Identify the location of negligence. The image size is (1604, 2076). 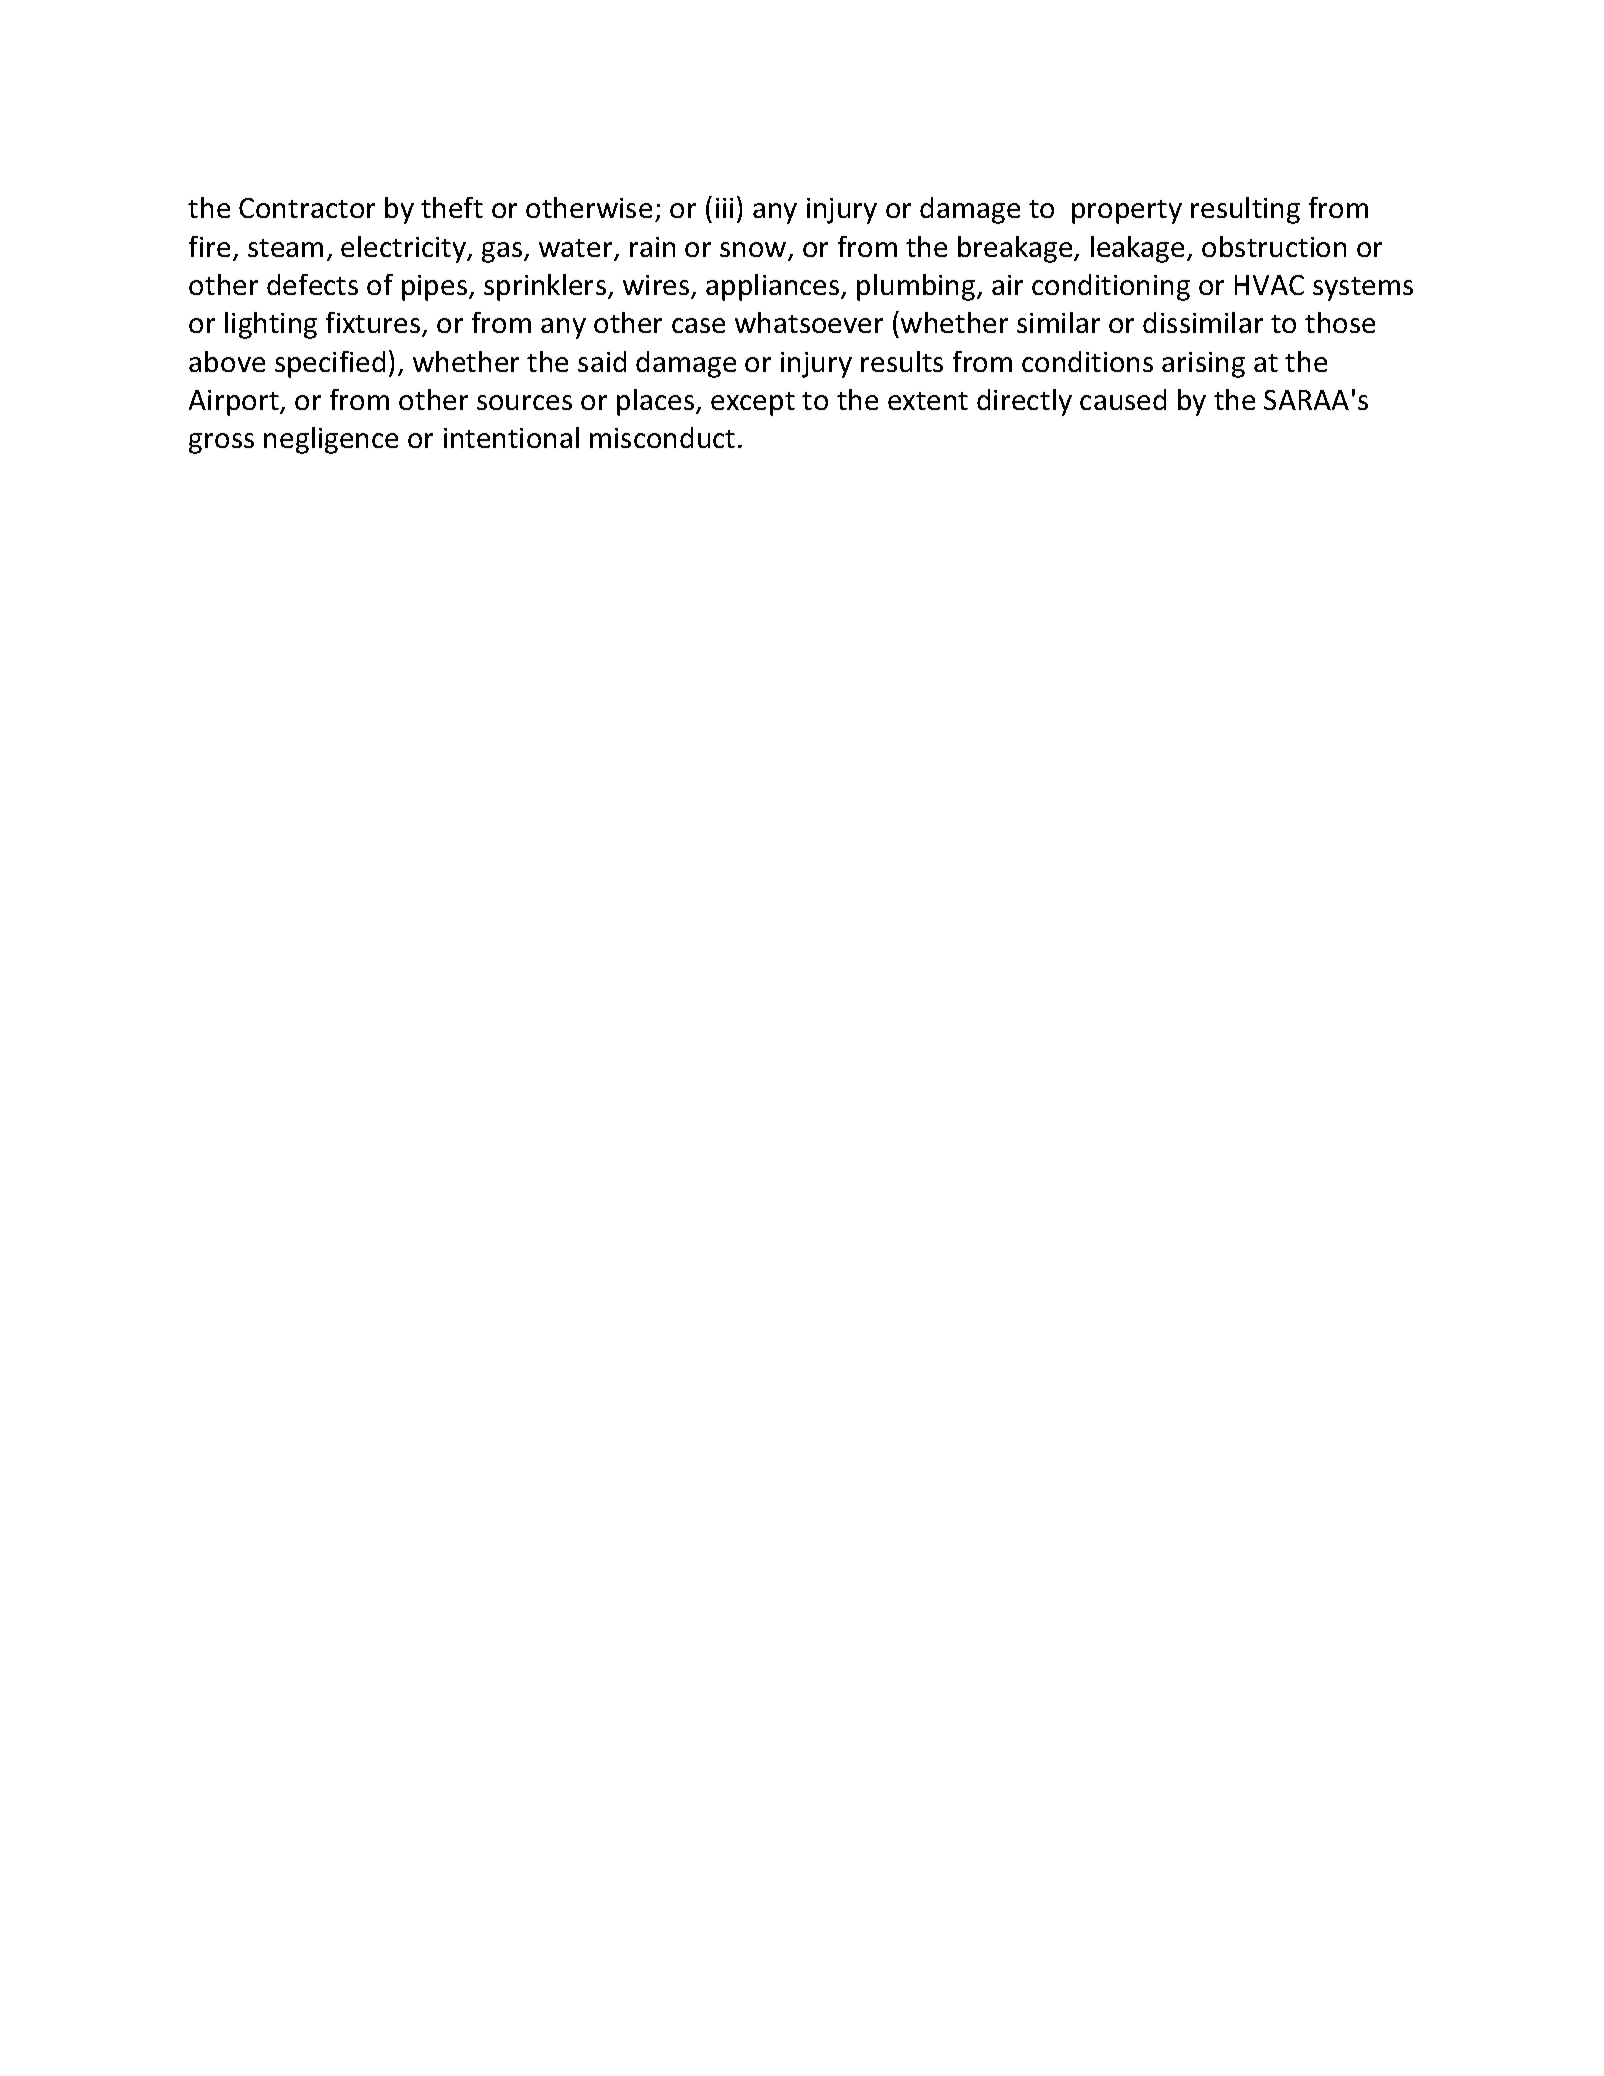
(331, 440).
